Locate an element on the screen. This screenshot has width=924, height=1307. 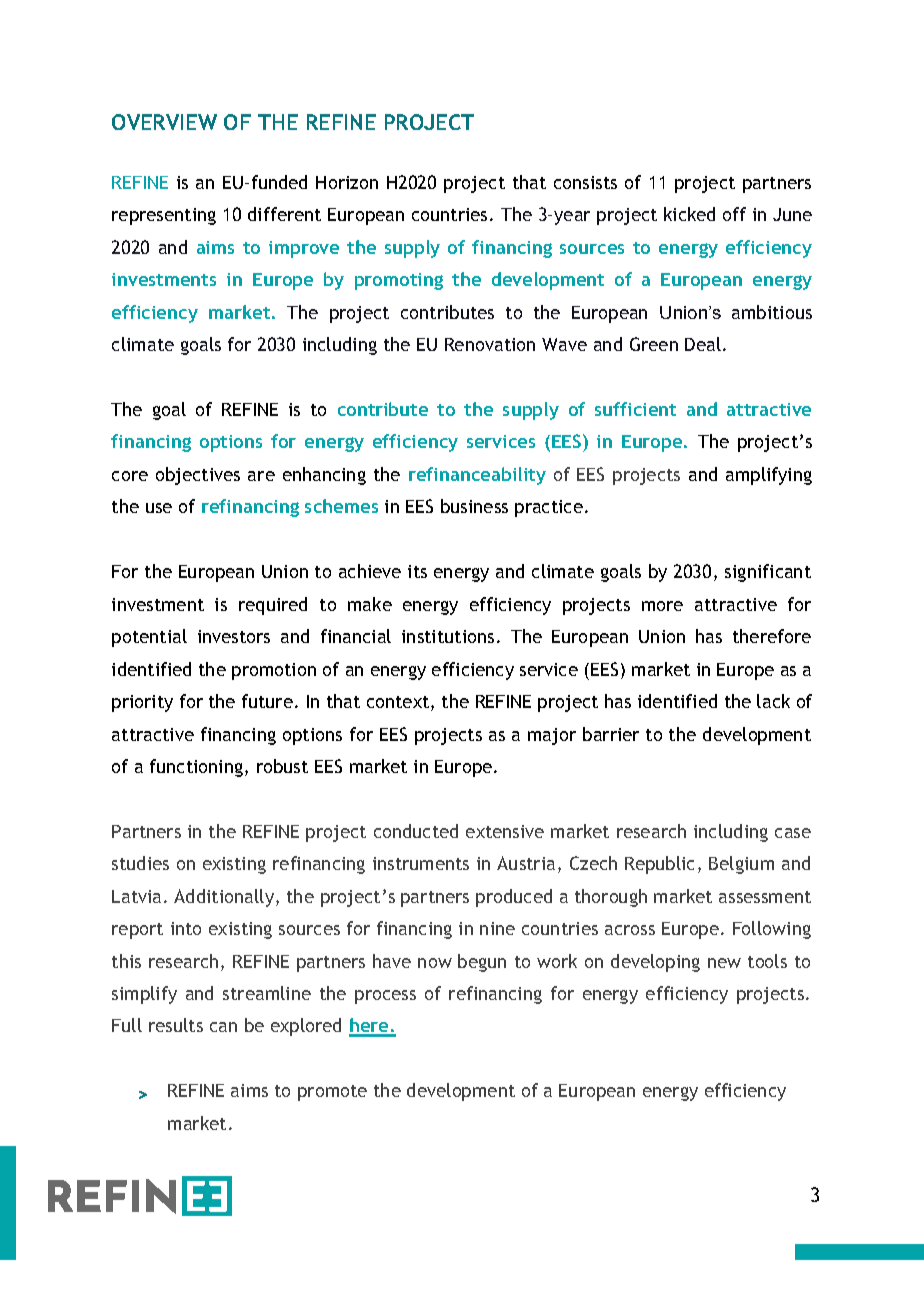
Renovation is located at coordinates (490, 344).
